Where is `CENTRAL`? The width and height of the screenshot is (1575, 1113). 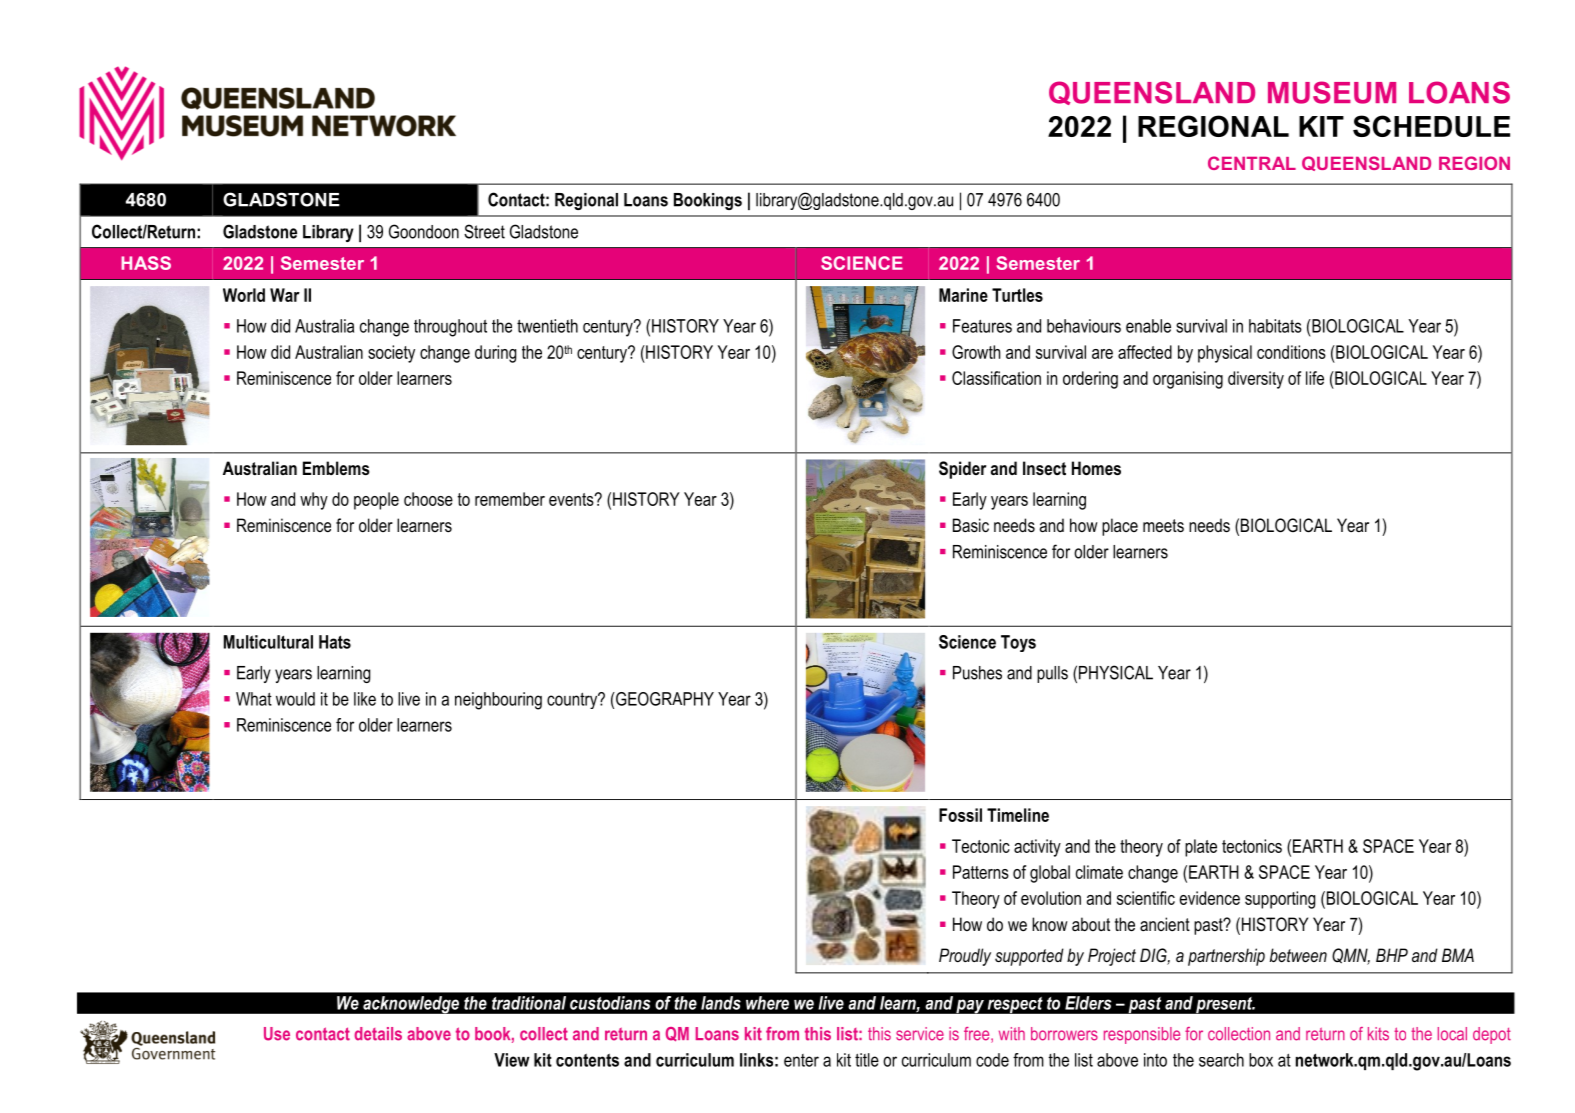
CENTRAL is located at coordinates (1252, 163).
